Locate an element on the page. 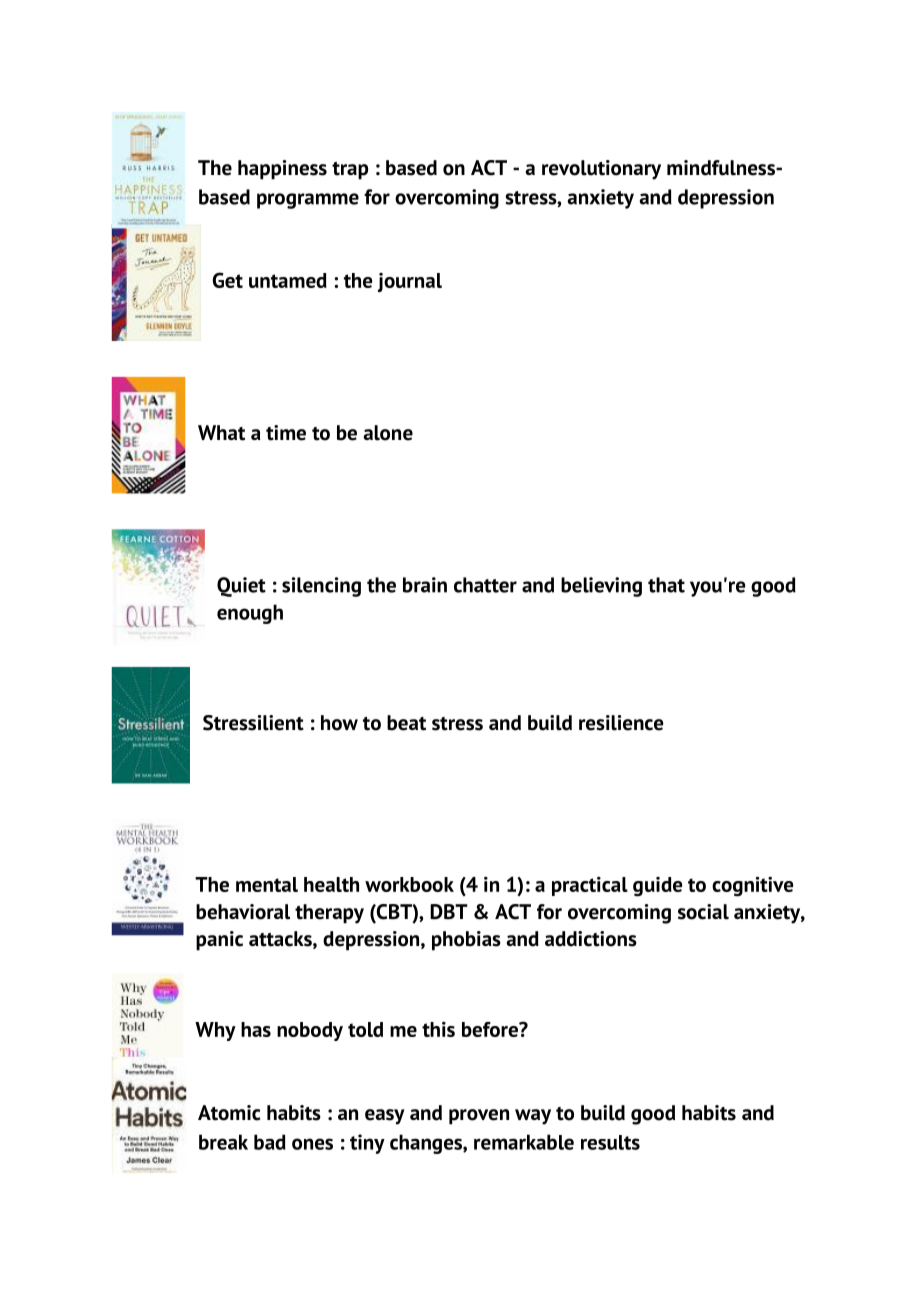  bad is located at coordinates (270, 1142).
